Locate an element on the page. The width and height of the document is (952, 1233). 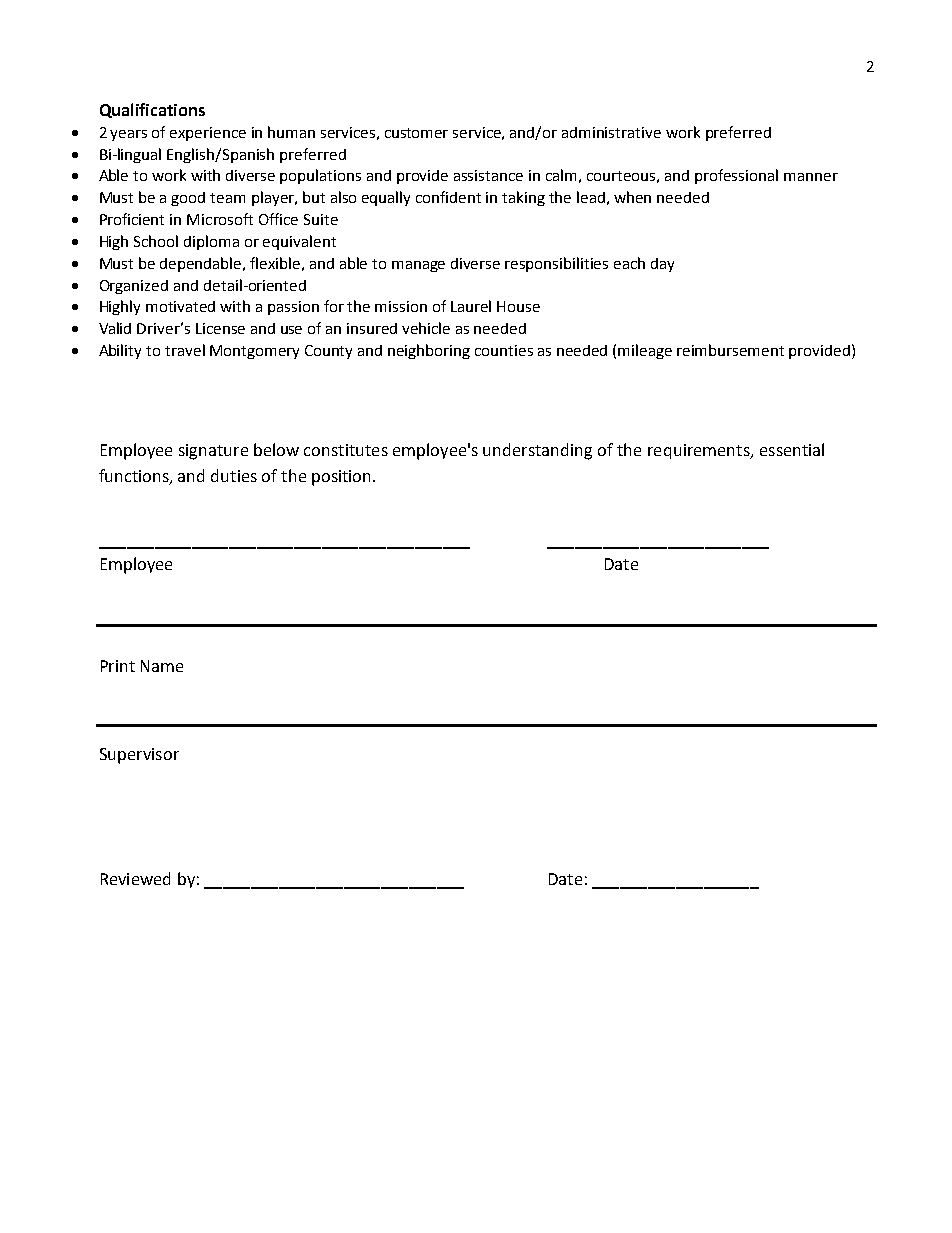
neighboring is located at coordinates (429, 351).
